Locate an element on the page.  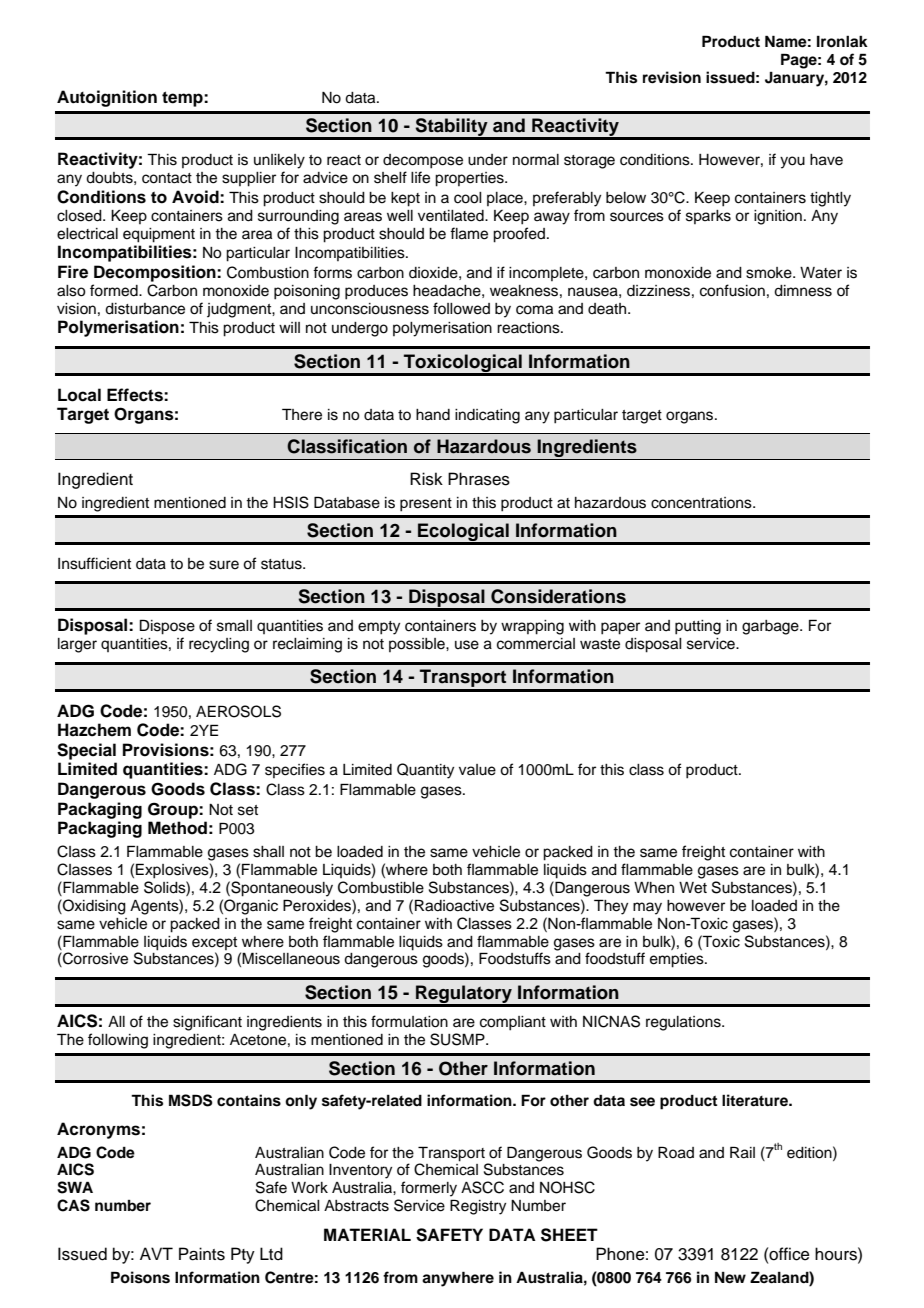
Registry is located at coordinates (478, 1207).
